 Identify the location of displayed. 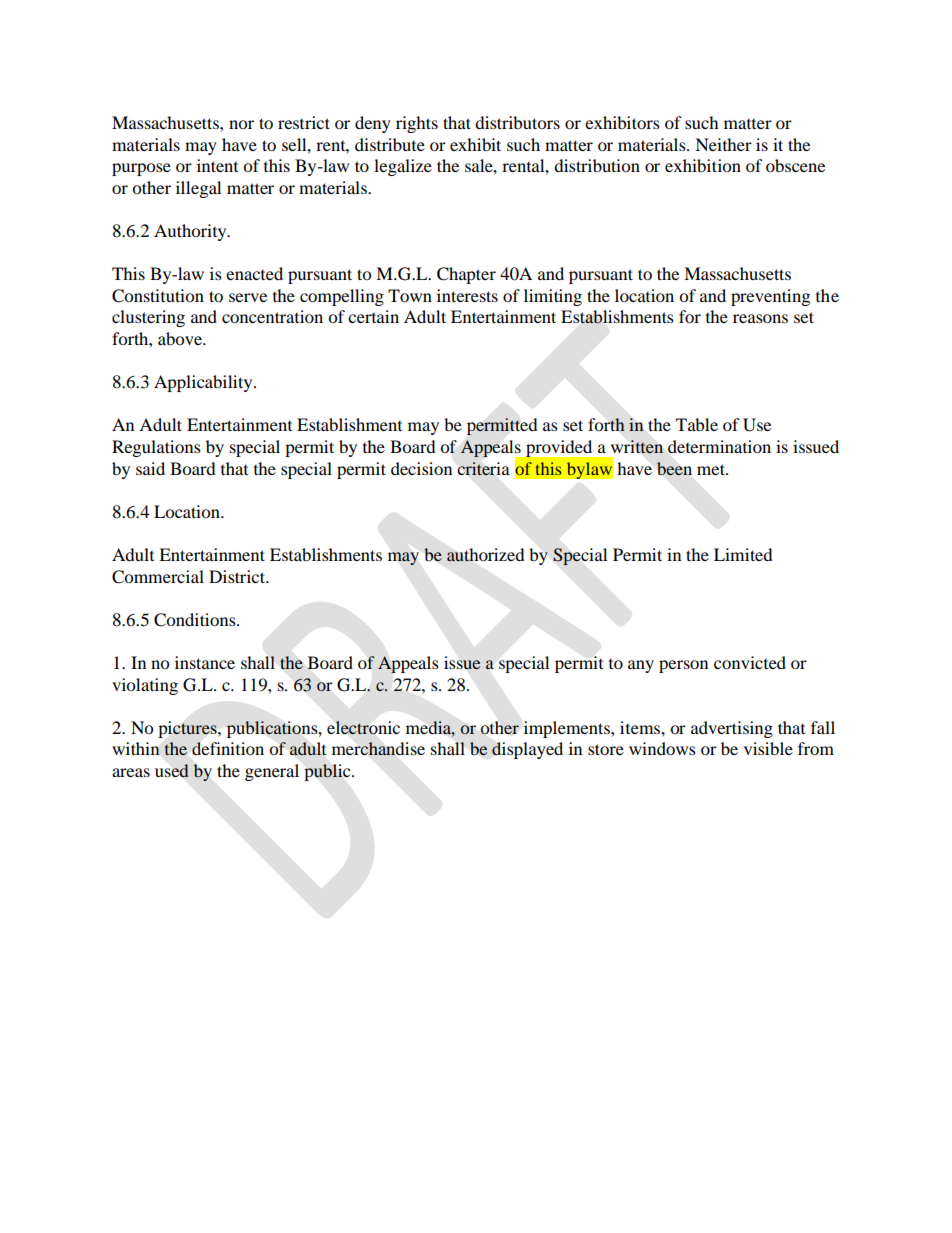
(527, 750).
